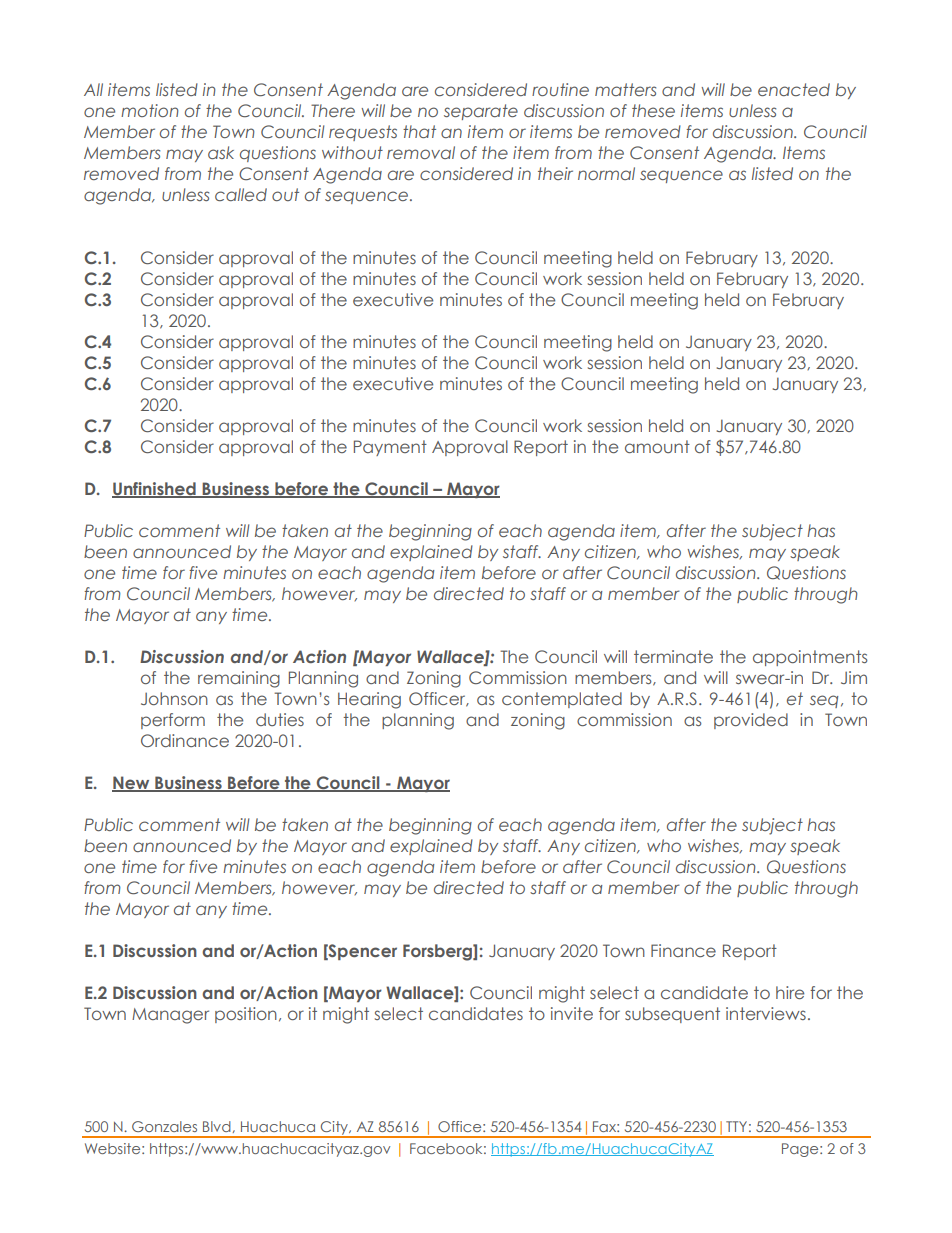  What do you see at coordinates (221, 152) in the screenshot?
I see `ask` at bounding box center [221, 152].
